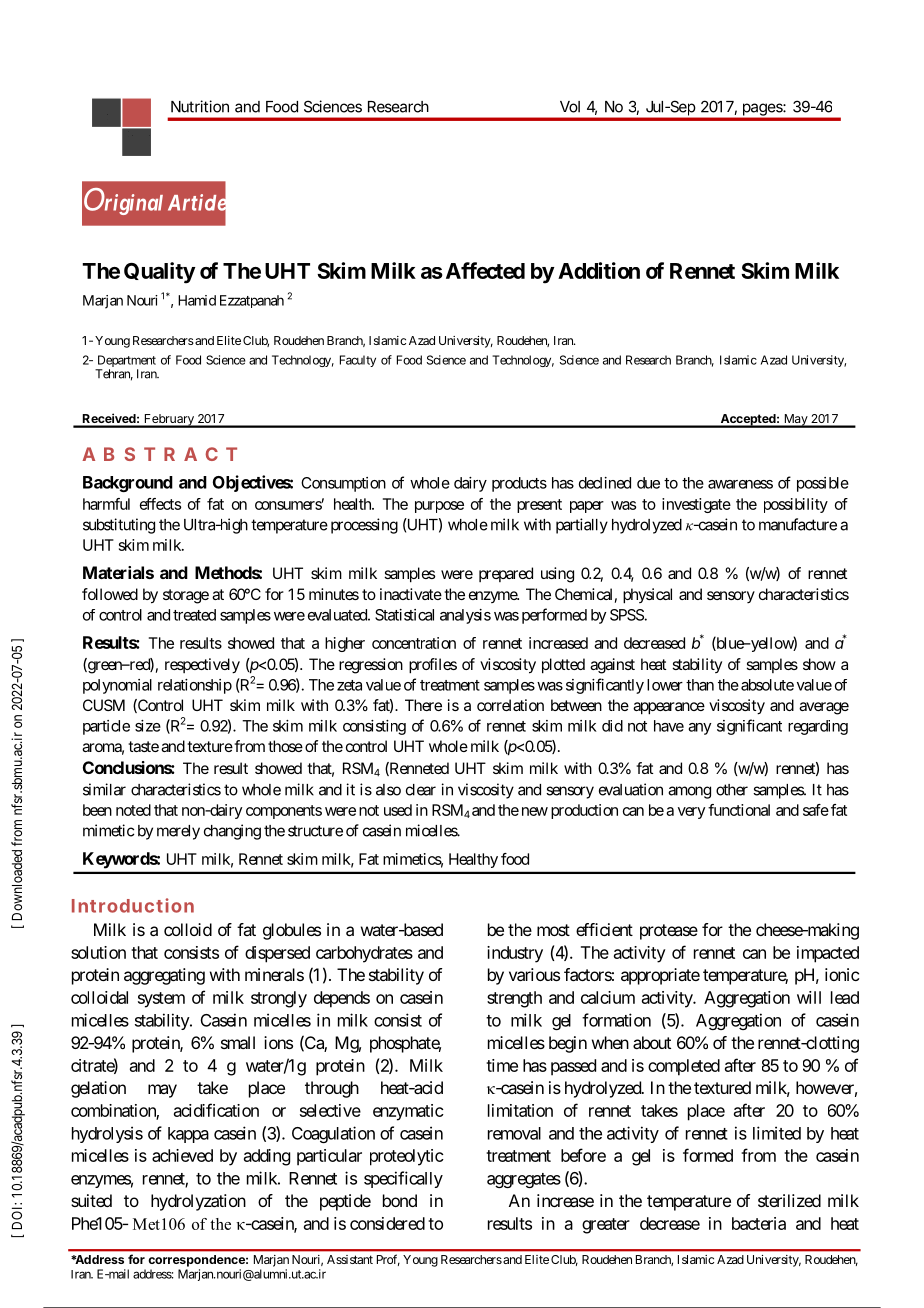 This page has width=924, height=1308. I want to click on used, so click(398, 810).
